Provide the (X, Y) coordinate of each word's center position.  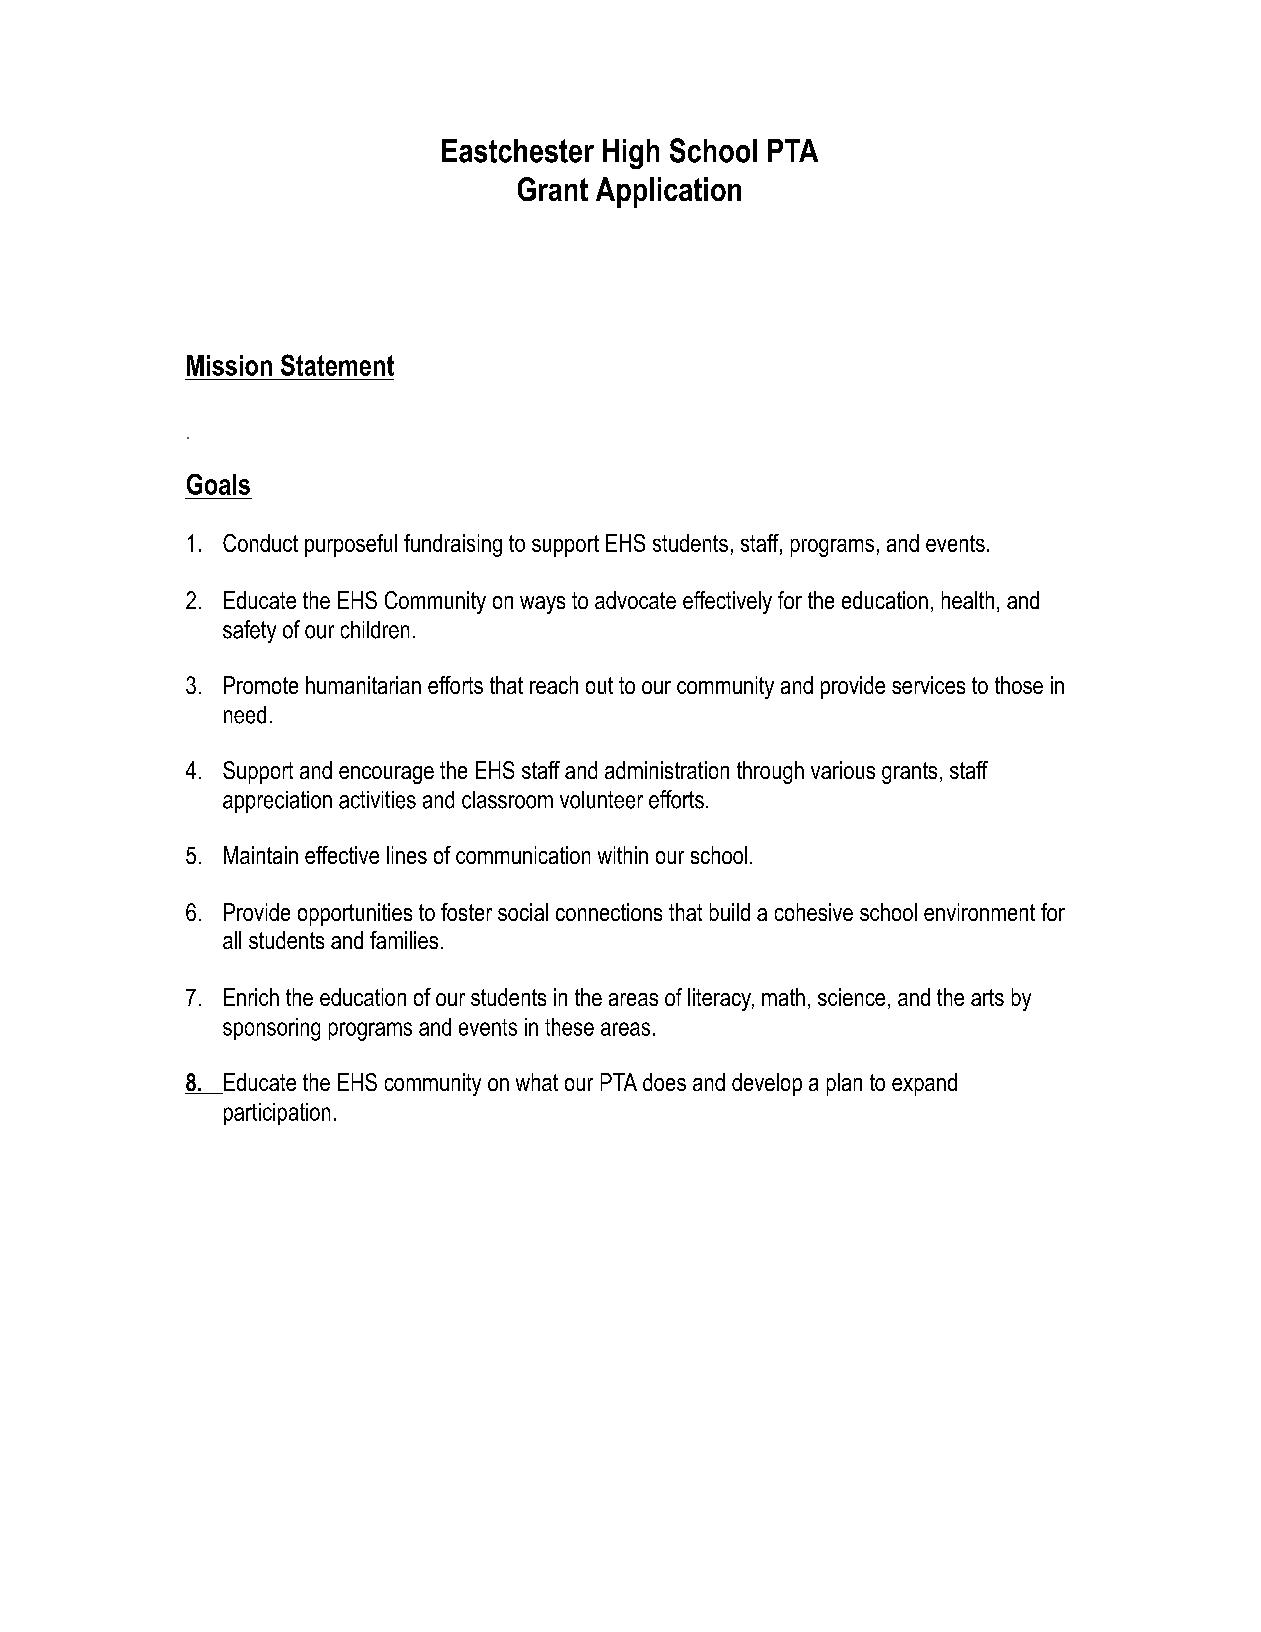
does (664, 1082)
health (968, 600)
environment (979, 912)
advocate (635, 600)
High (631, 154)
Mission (229, 365)
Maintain (261, 855)
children (375, 630)
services (928, 685)
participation (277, 1114)
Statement (337, 365)
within (623, 855)
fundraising (453, 545)
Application (668, 192)
